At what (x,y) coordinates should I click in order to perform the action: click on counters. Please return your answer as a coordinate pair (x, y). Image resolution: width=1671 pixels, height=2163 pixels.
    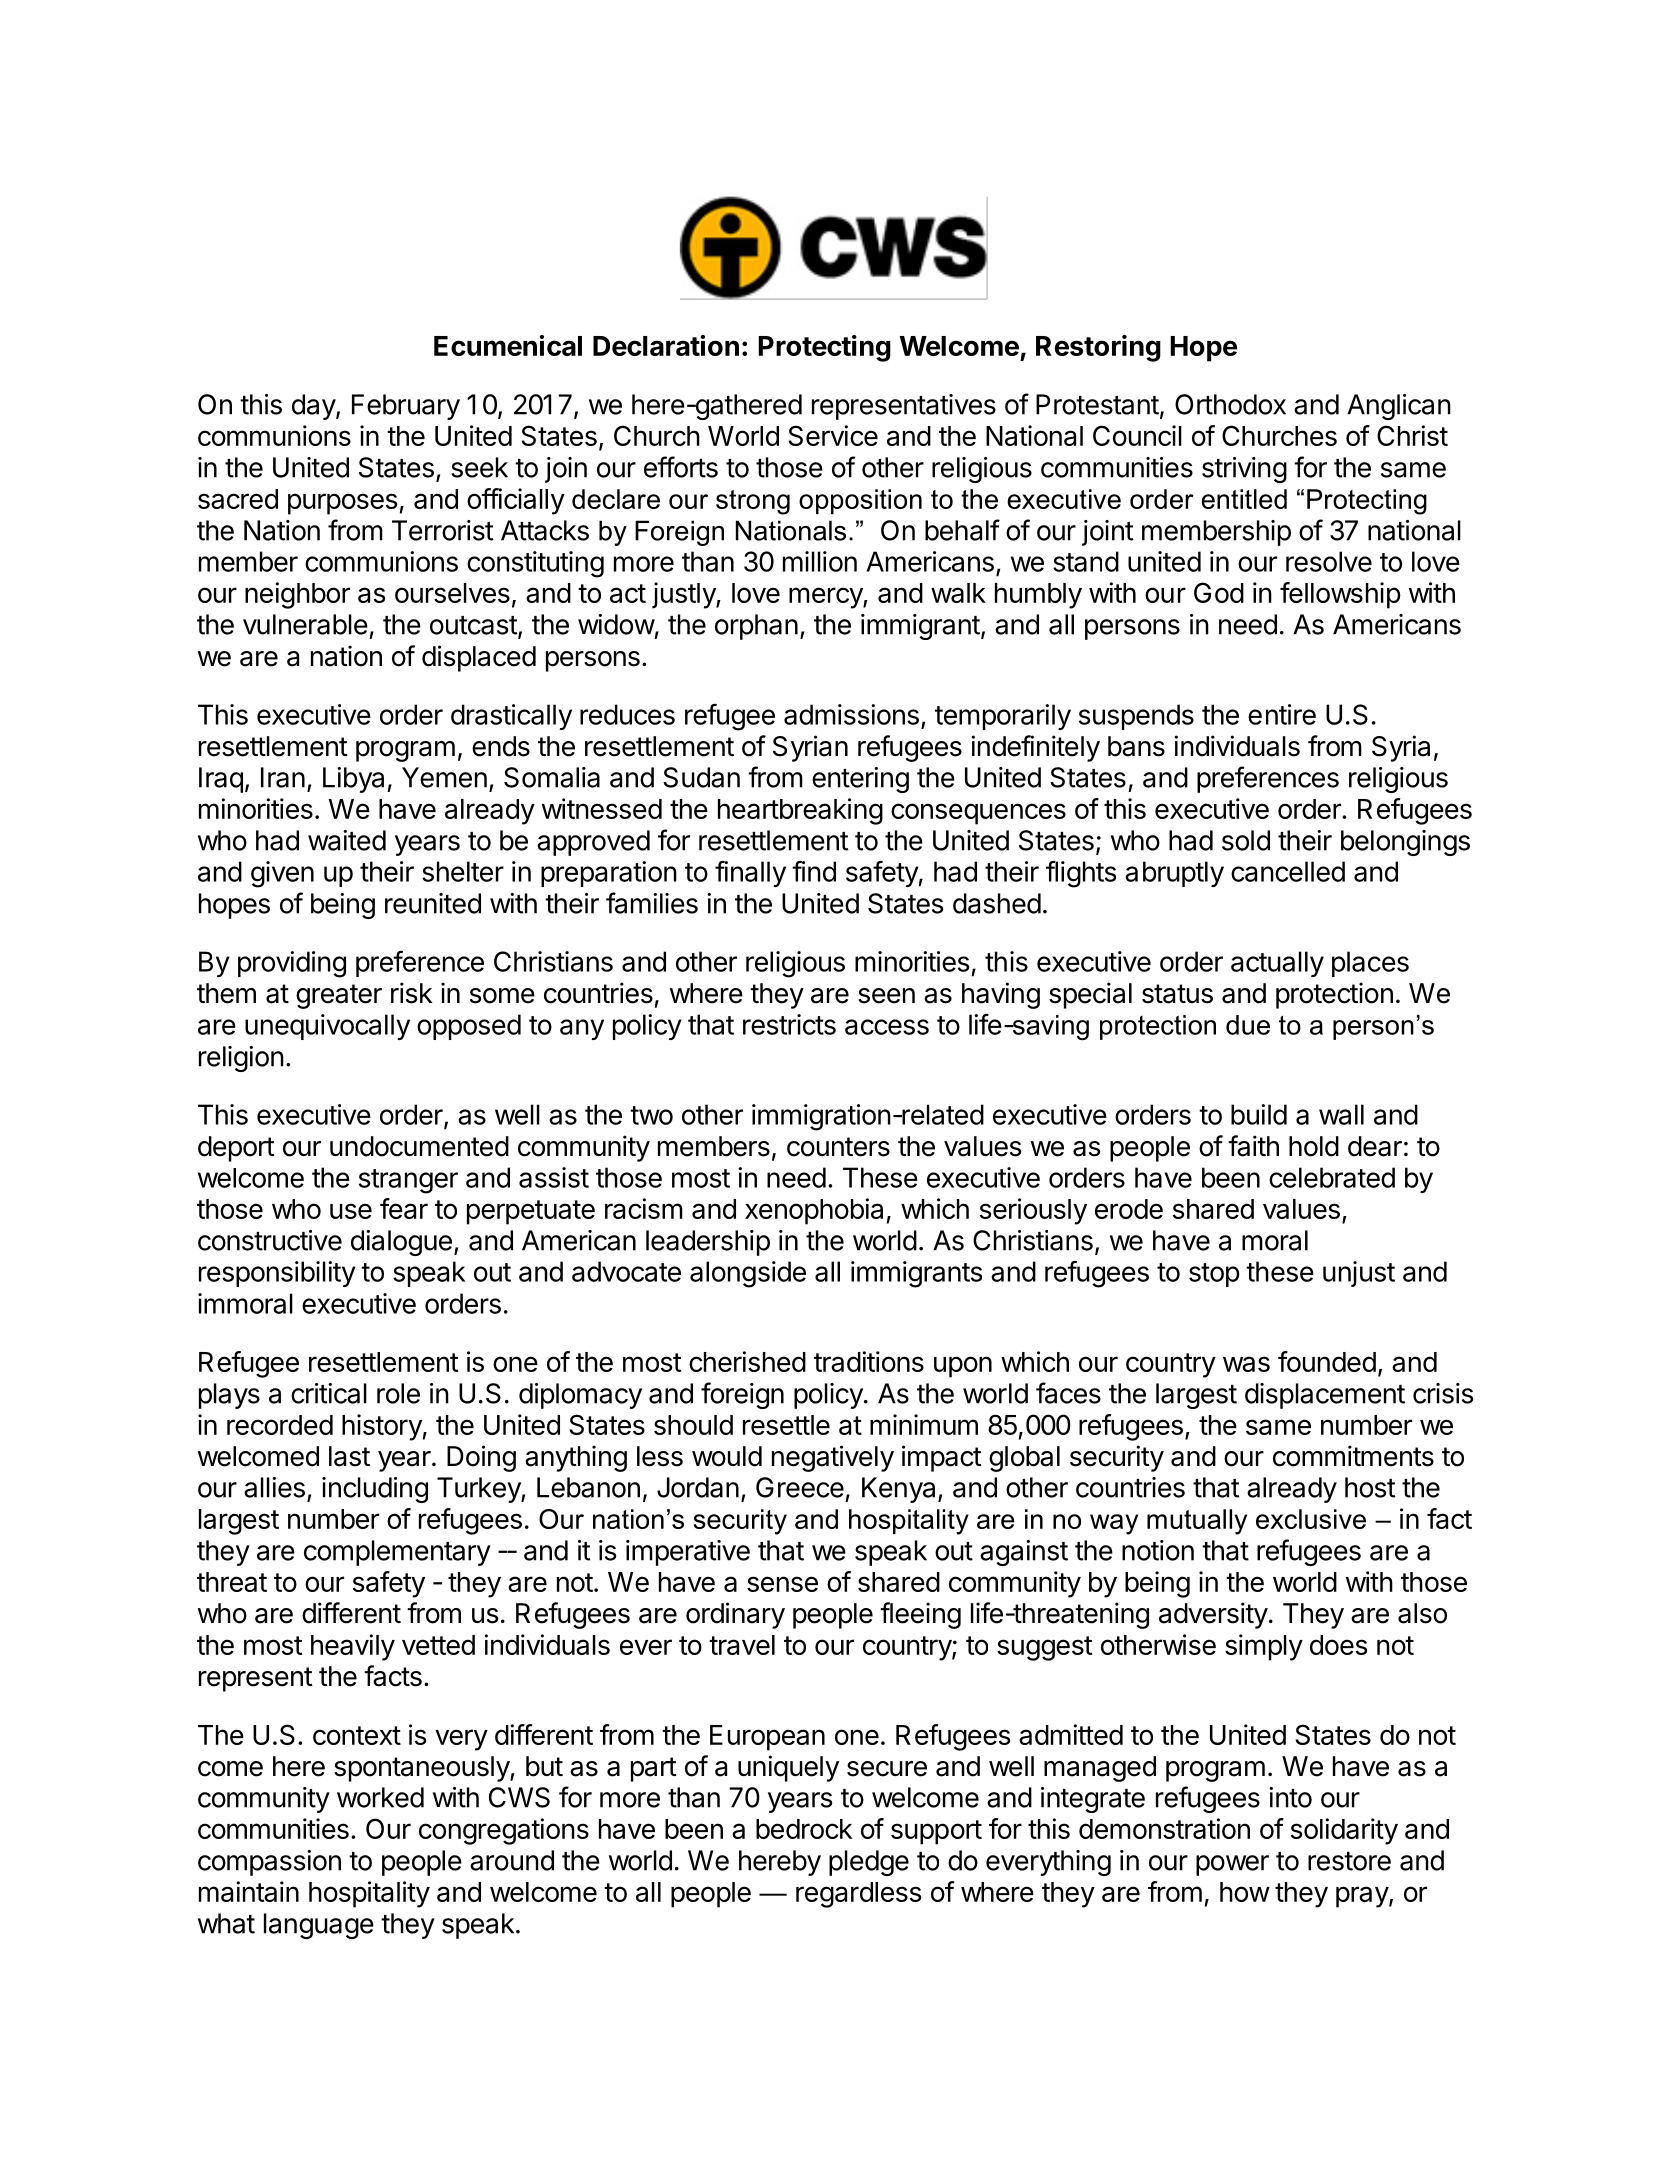
    Looking at the image, I should click on (838, 1147).
